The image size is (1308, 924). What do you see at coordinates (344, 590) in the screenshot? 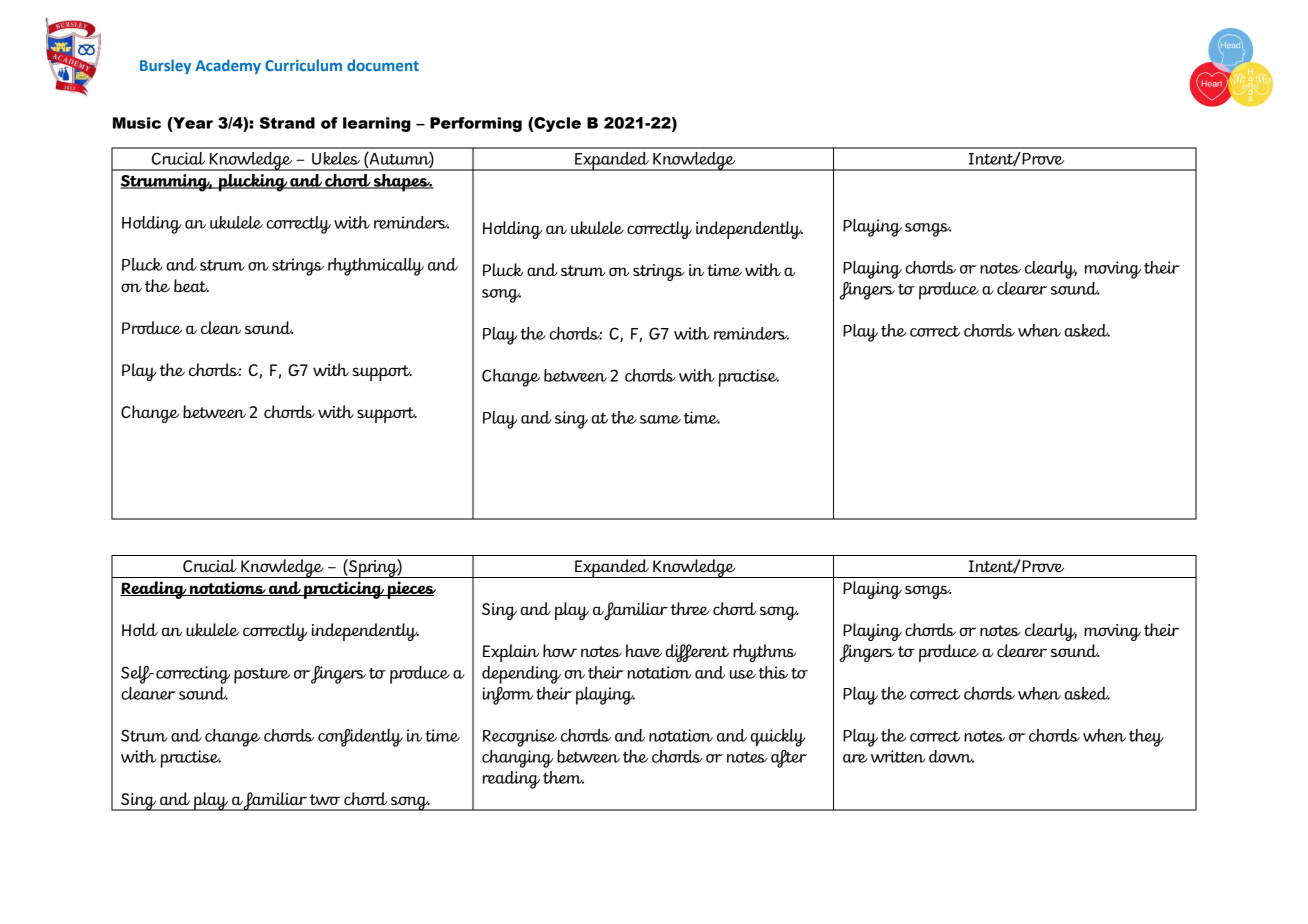
I see `practicing` at bounding box center [344, 590].
